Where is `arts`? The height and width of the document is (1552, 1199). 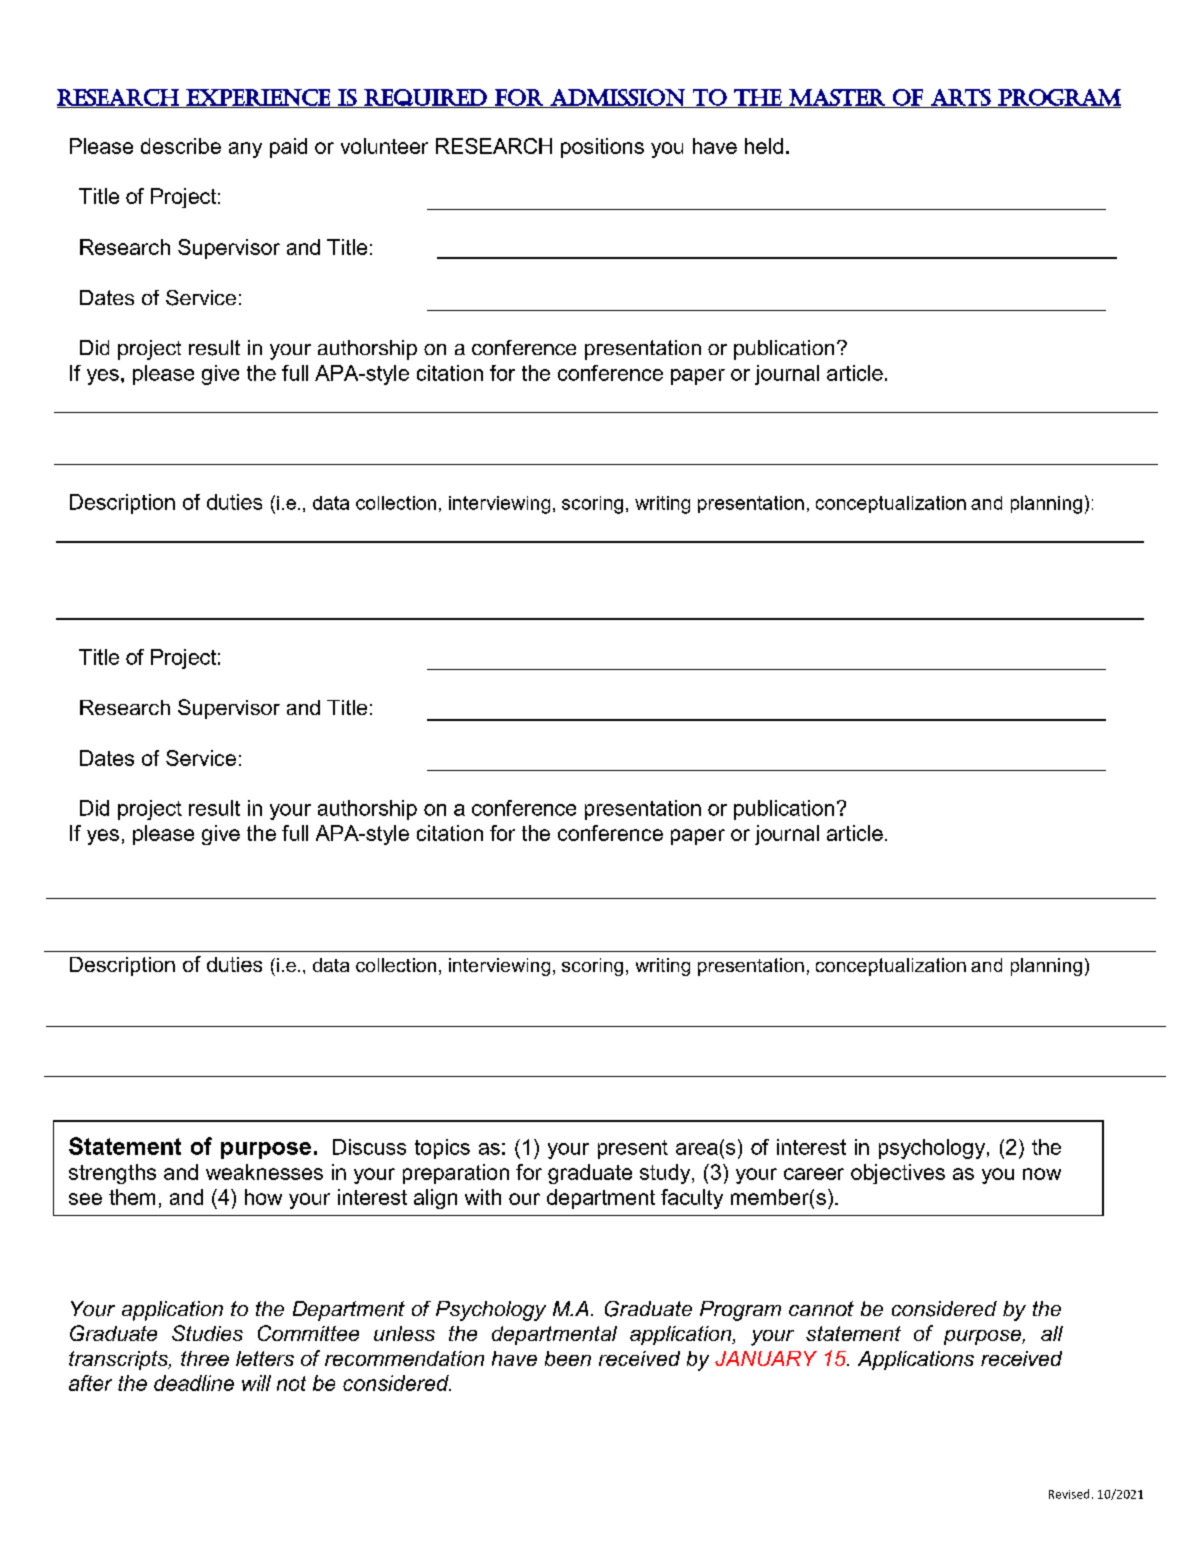
arts is located at coordinates (960, 98).
